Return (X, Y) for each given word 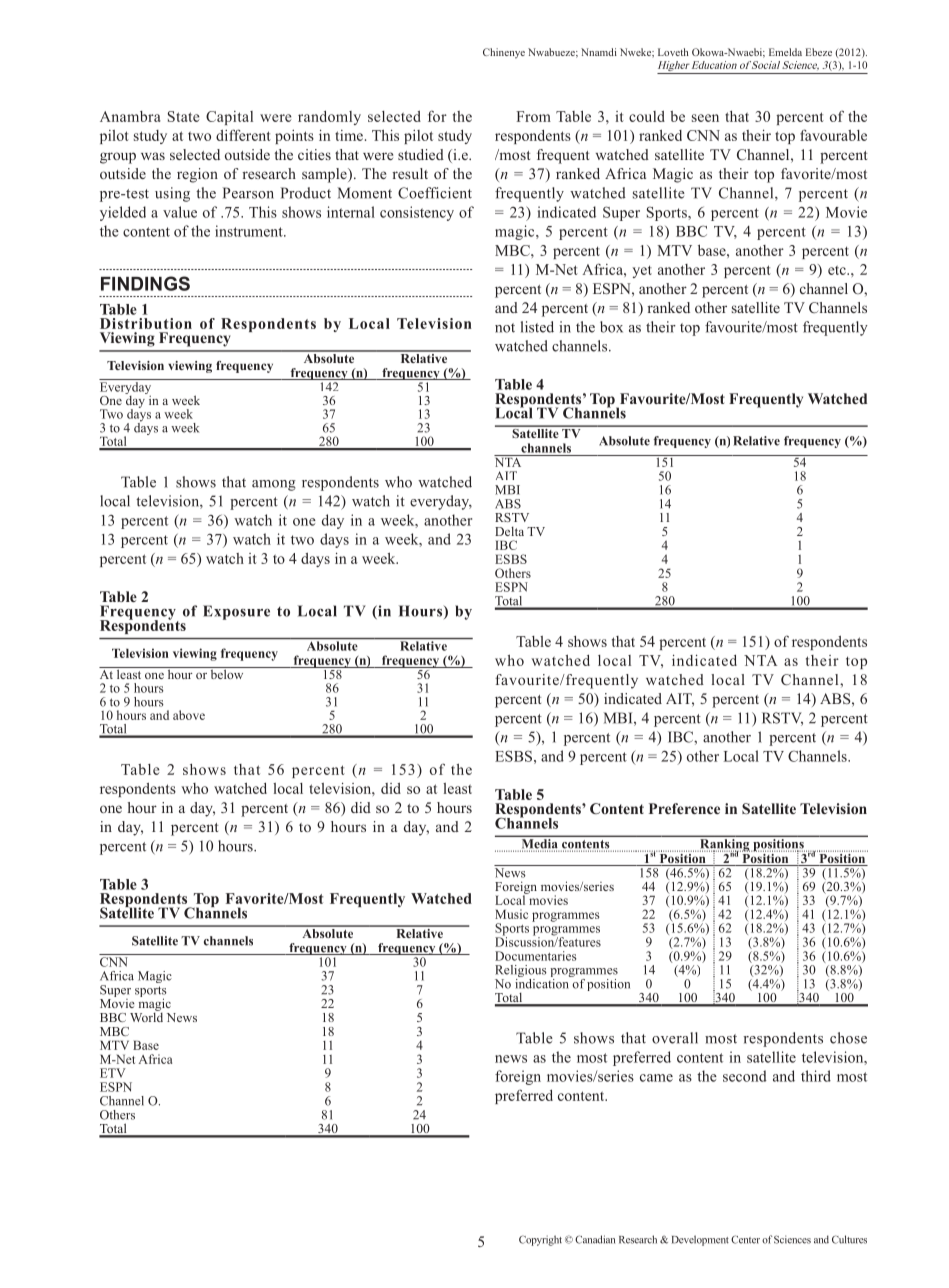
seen (705, 118)
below (227, 673)
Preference (684, 808)
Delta (509, 531)
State (184, 116)
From (533, 116)
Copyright (540, 1240)
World (146, 1016)
